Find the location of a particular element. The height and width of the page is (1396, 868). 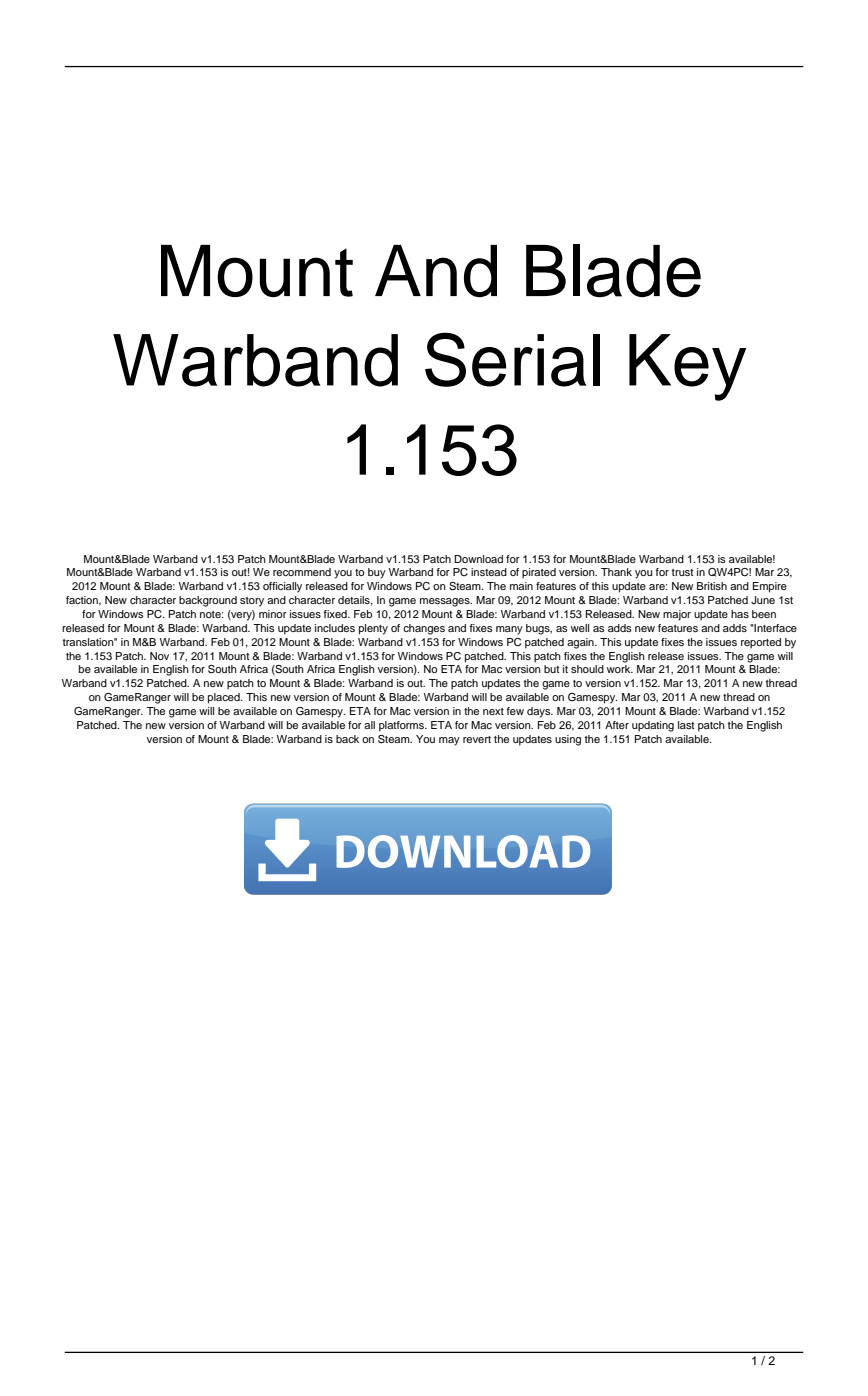

last is located at coordinates (686, 725).
